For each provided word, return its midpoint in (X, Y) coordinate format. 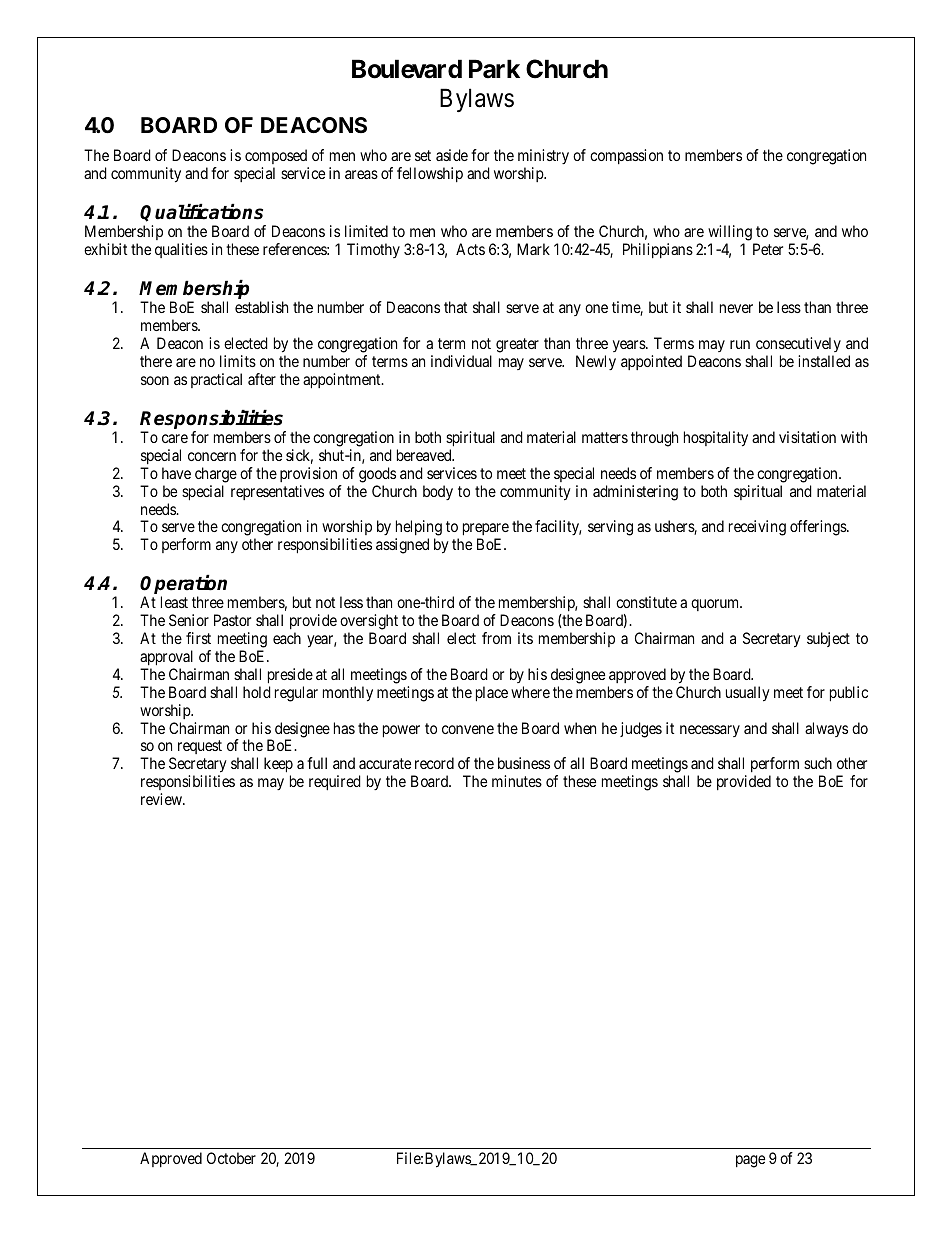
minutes (517, 781)
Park (494, 69)
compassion (626, 156)
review (162, 799)
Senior (189, 620)
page (750, 1161)
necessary (710, 731)
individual (461, 361)
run (740, 344)
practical (216, 380)
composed (276, 156)
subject (828, 639)
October (231, 1158)
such (818, 763)
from (496, 638)
